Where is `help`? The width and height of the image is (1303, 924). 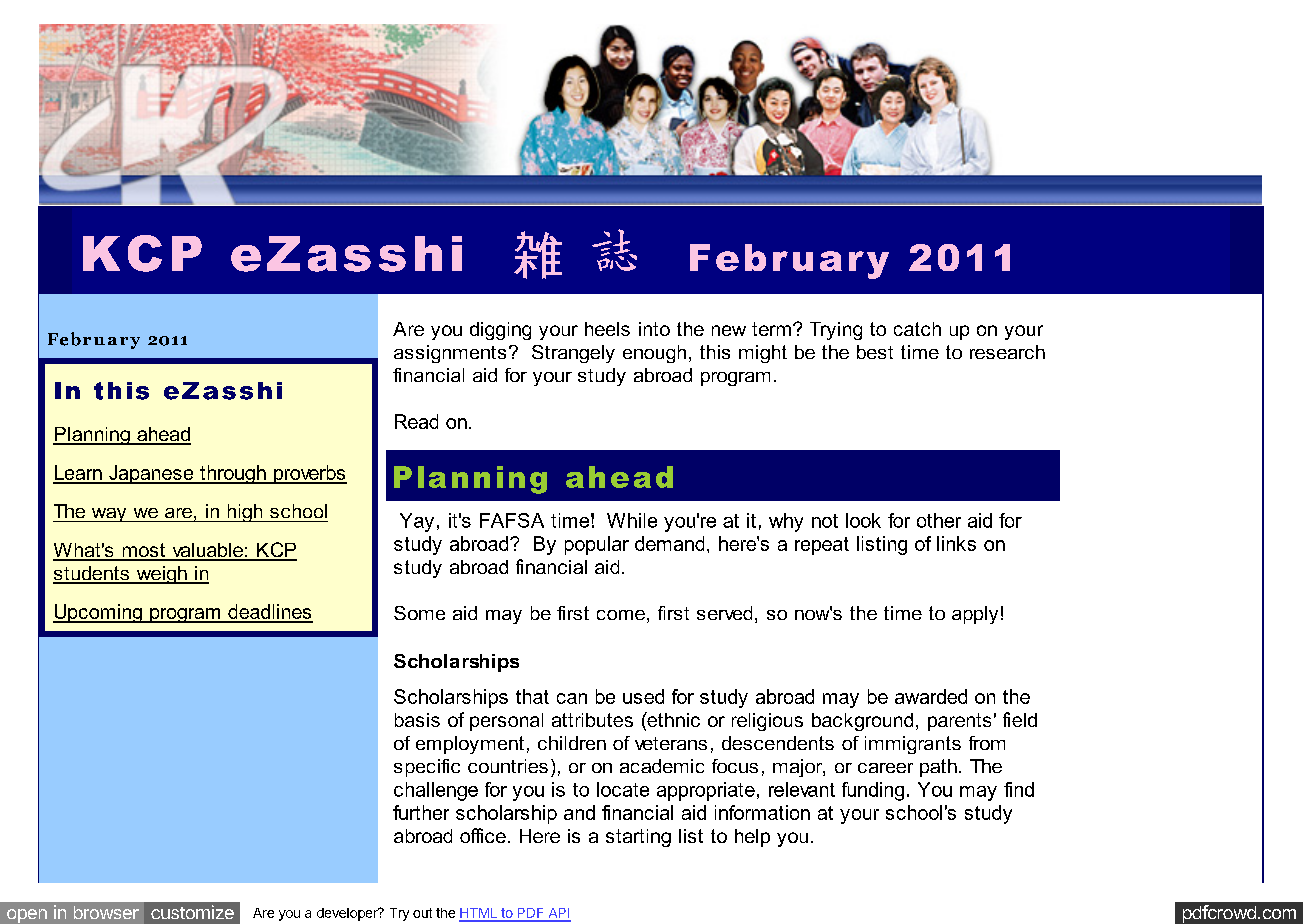 help is located at coordinates (752, 838).
